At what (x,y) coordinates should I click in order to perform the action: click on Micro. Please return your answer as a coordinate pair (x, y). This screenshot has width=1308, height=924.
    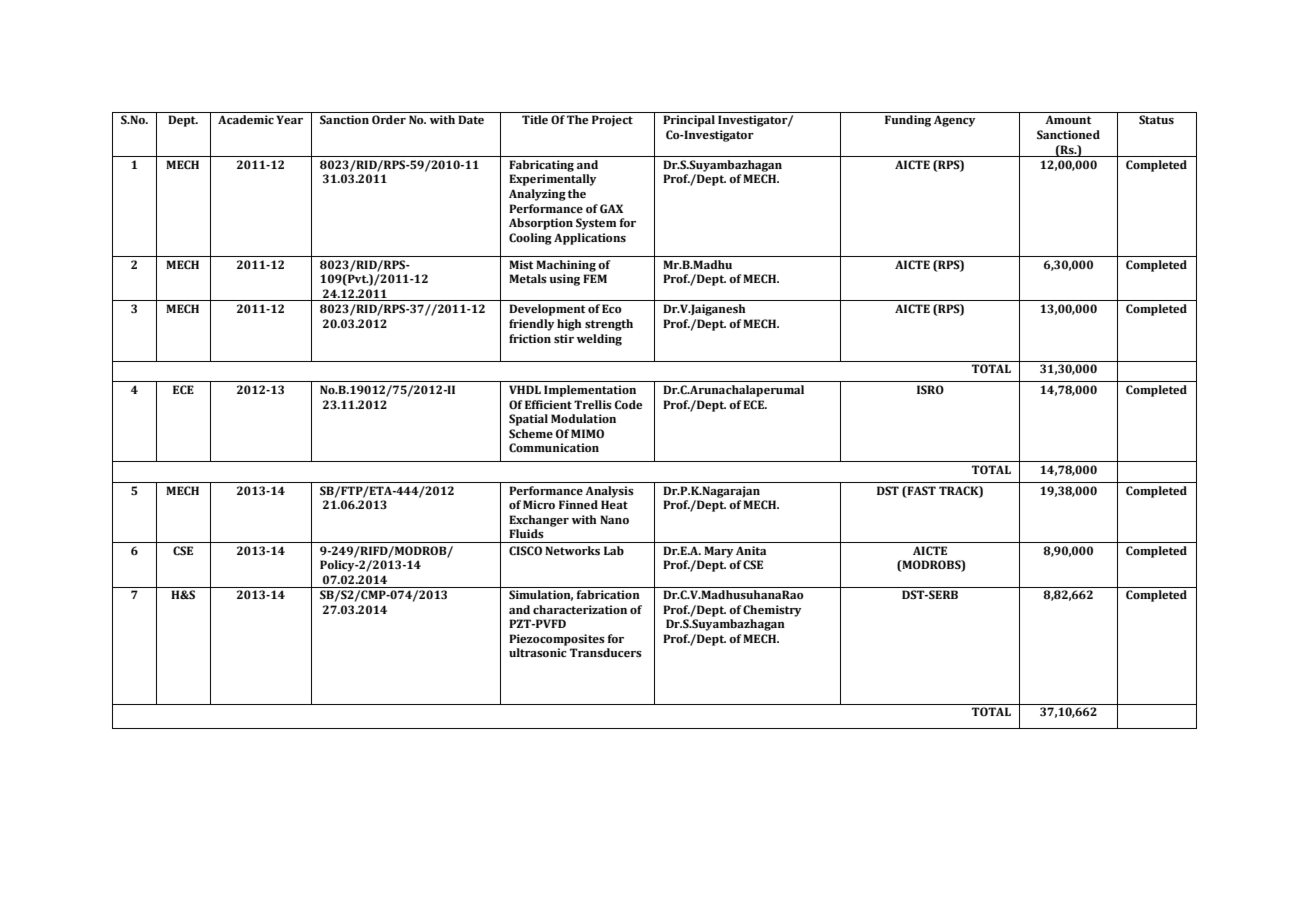
    Looking at the image, I should click on (539, 504).
